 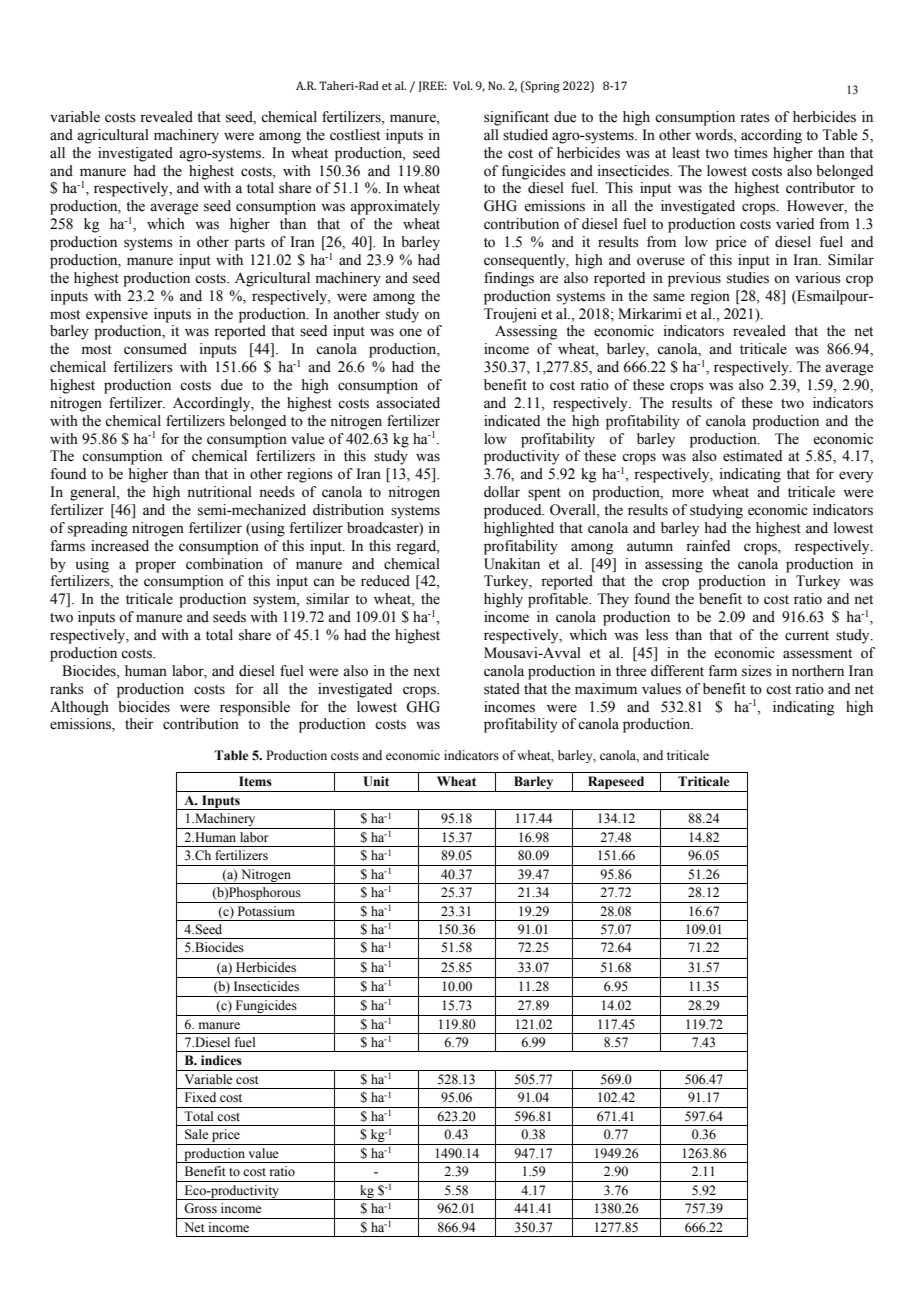 What do you see at coordinates (751, 153) in the screenshot?
I see `times` at bounding box center [751, 153].
